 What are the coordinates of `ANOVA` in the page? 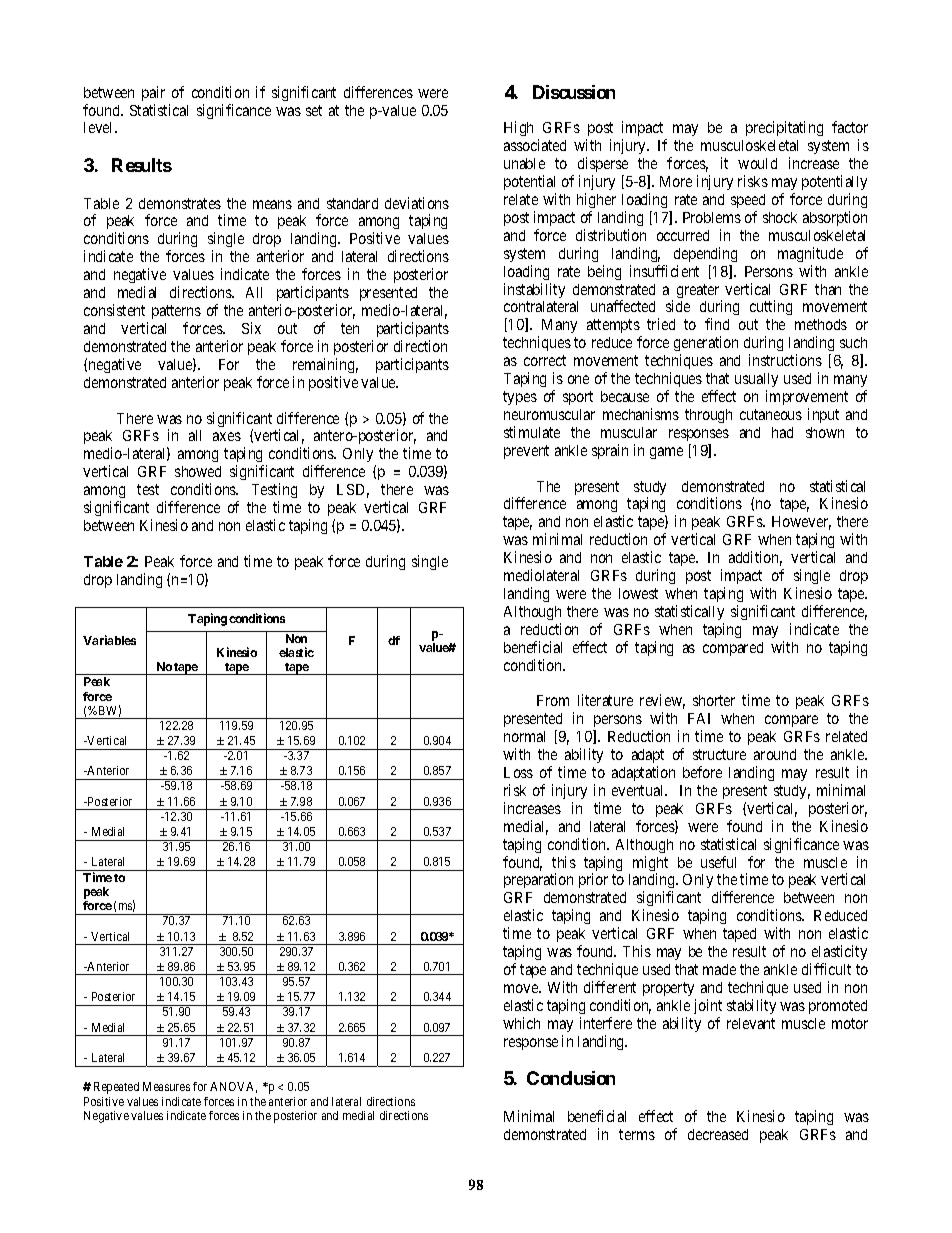 It's located at (233, 1087).
